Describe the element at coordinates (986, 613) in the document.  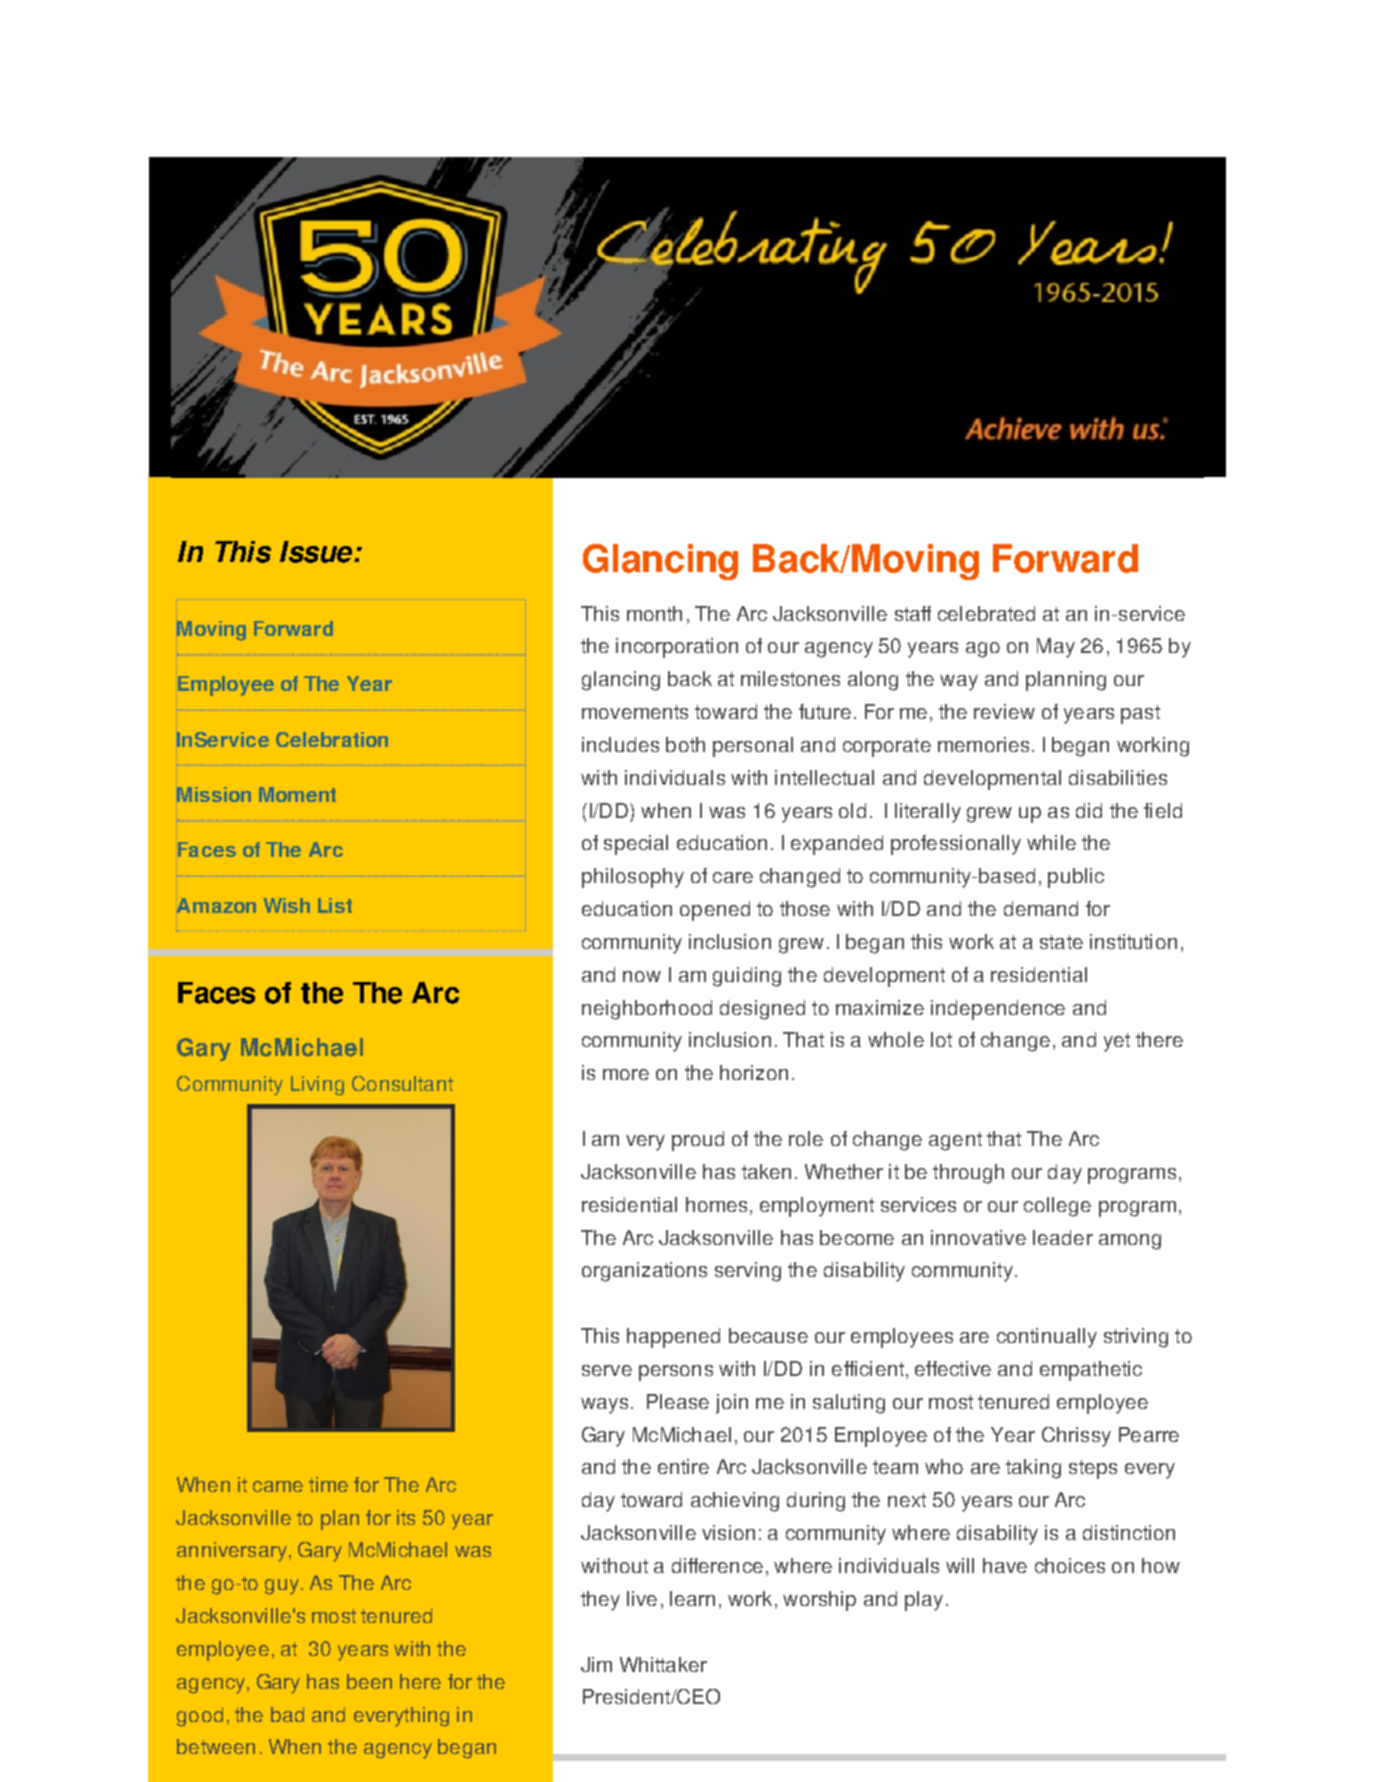
I see `celebrated` at that location.
